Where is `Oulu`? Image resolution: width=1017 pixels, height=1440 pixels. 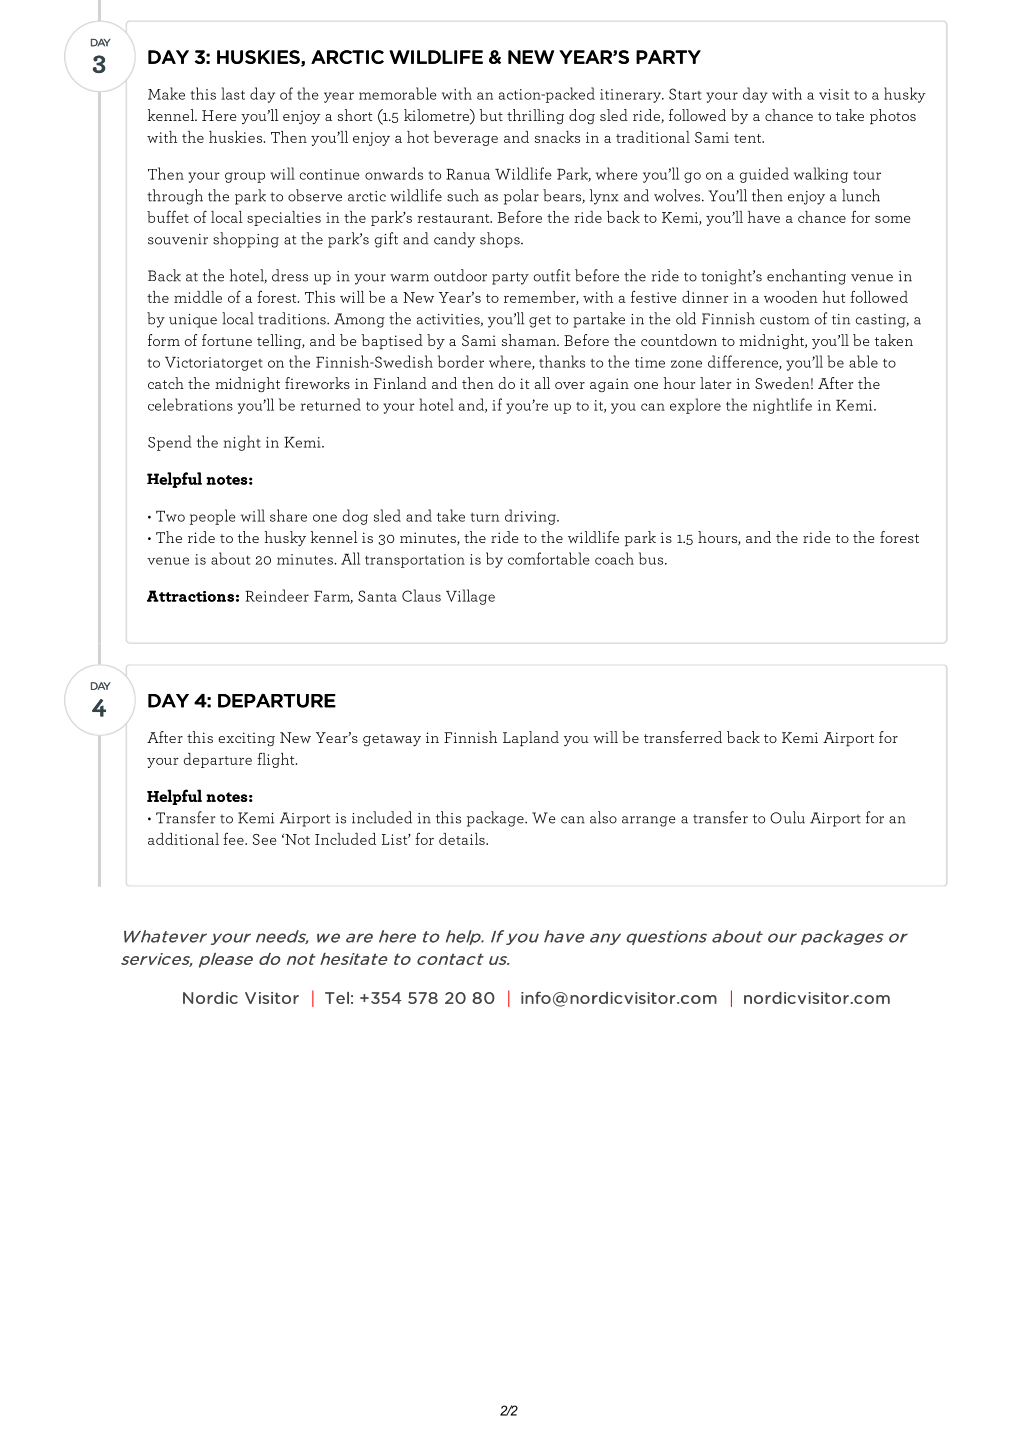 Oulu is located at coordinates (787, 817).
